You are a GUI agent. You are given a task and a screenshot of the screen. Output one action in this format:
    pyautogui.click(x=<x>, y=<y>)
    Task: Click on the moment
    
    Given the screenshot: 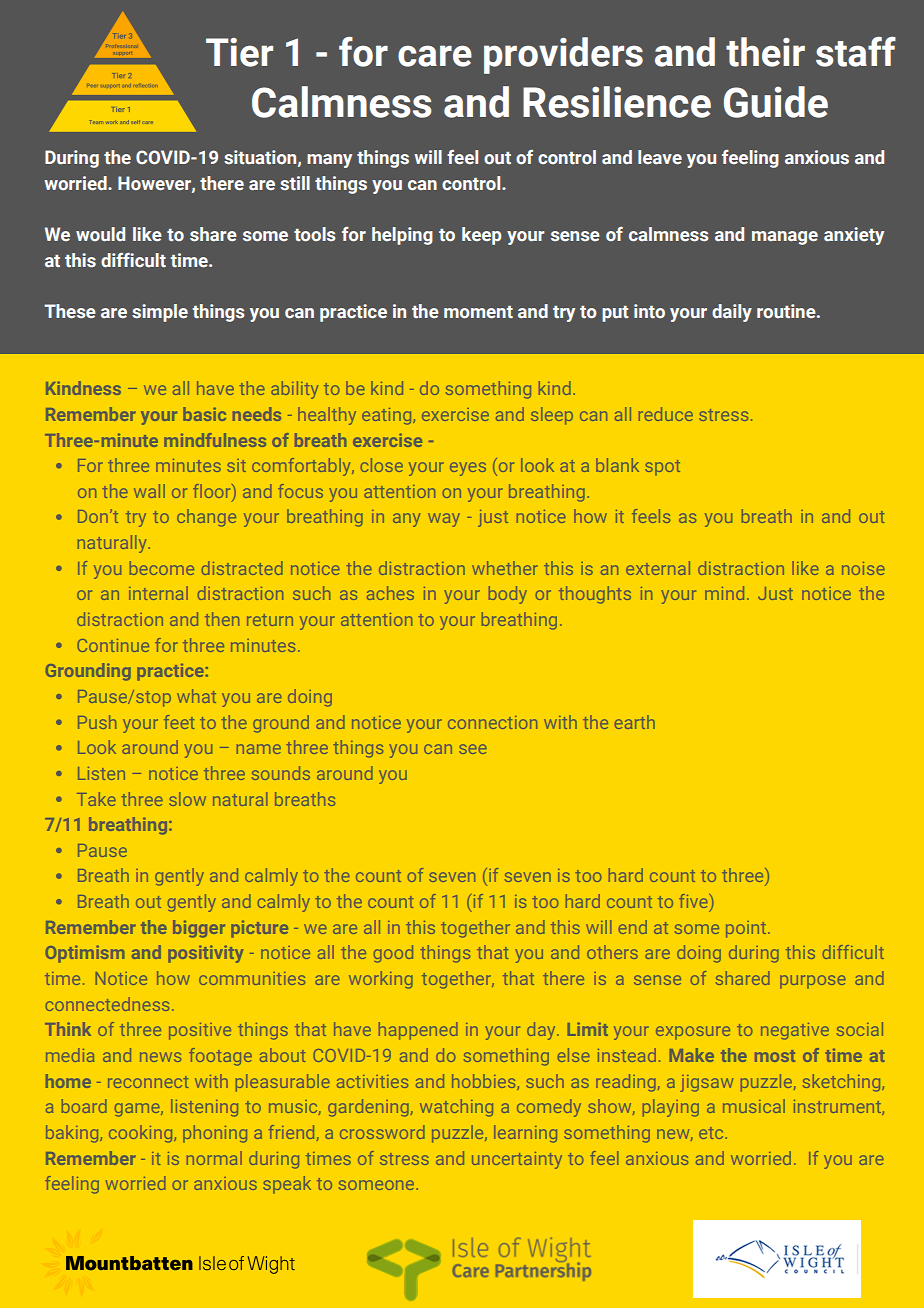 What is the action you would take?
    pyautogui.click(x=478, y=312)
